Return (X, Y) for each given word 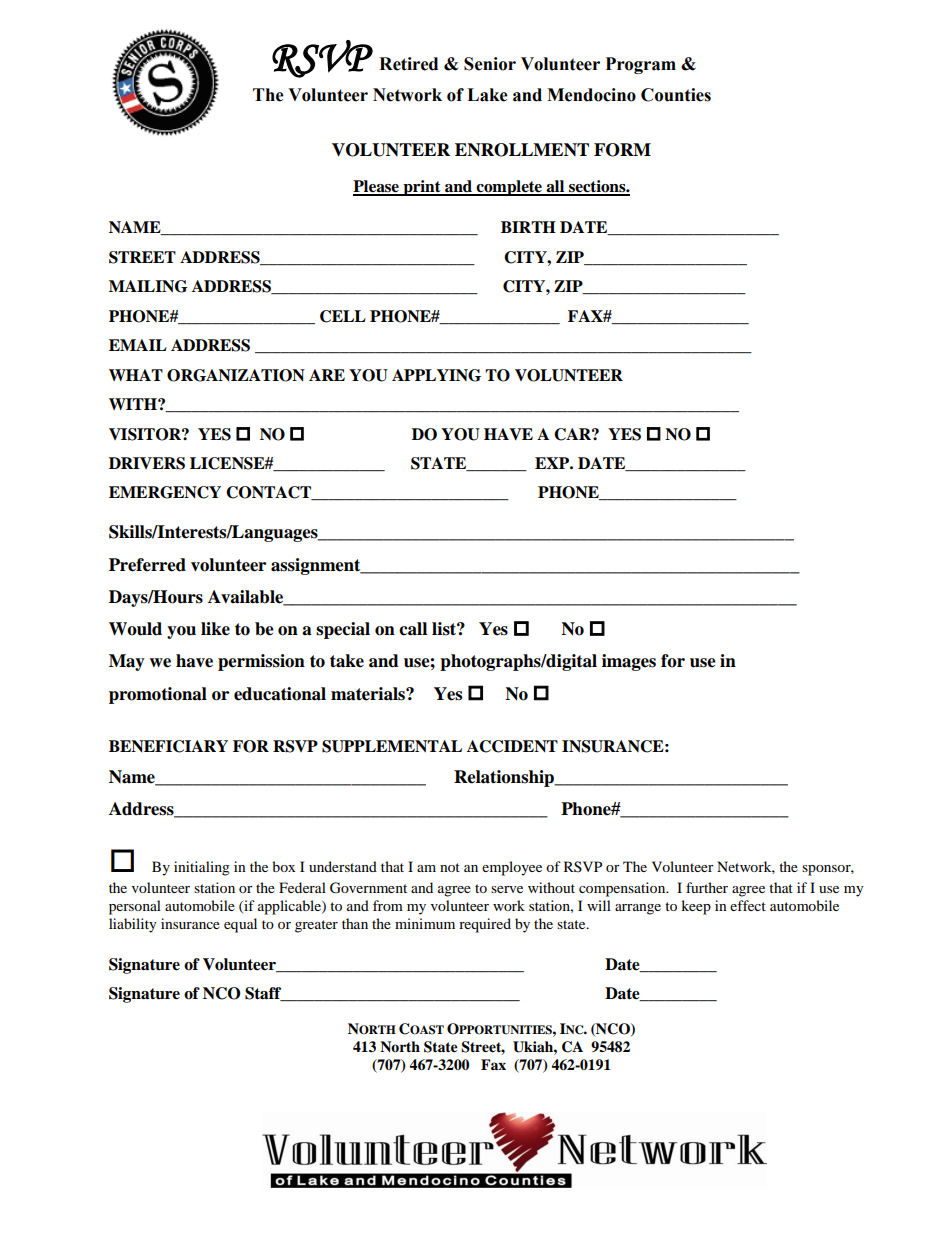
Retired (408, 64)
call (413, 629)
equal (240, 925)
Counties (676, 95)
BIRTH (528, 227)
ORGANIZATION (236, 375)
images (629, 662)
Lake (487, 95)
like (215, 629)
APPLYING (436, 375)
